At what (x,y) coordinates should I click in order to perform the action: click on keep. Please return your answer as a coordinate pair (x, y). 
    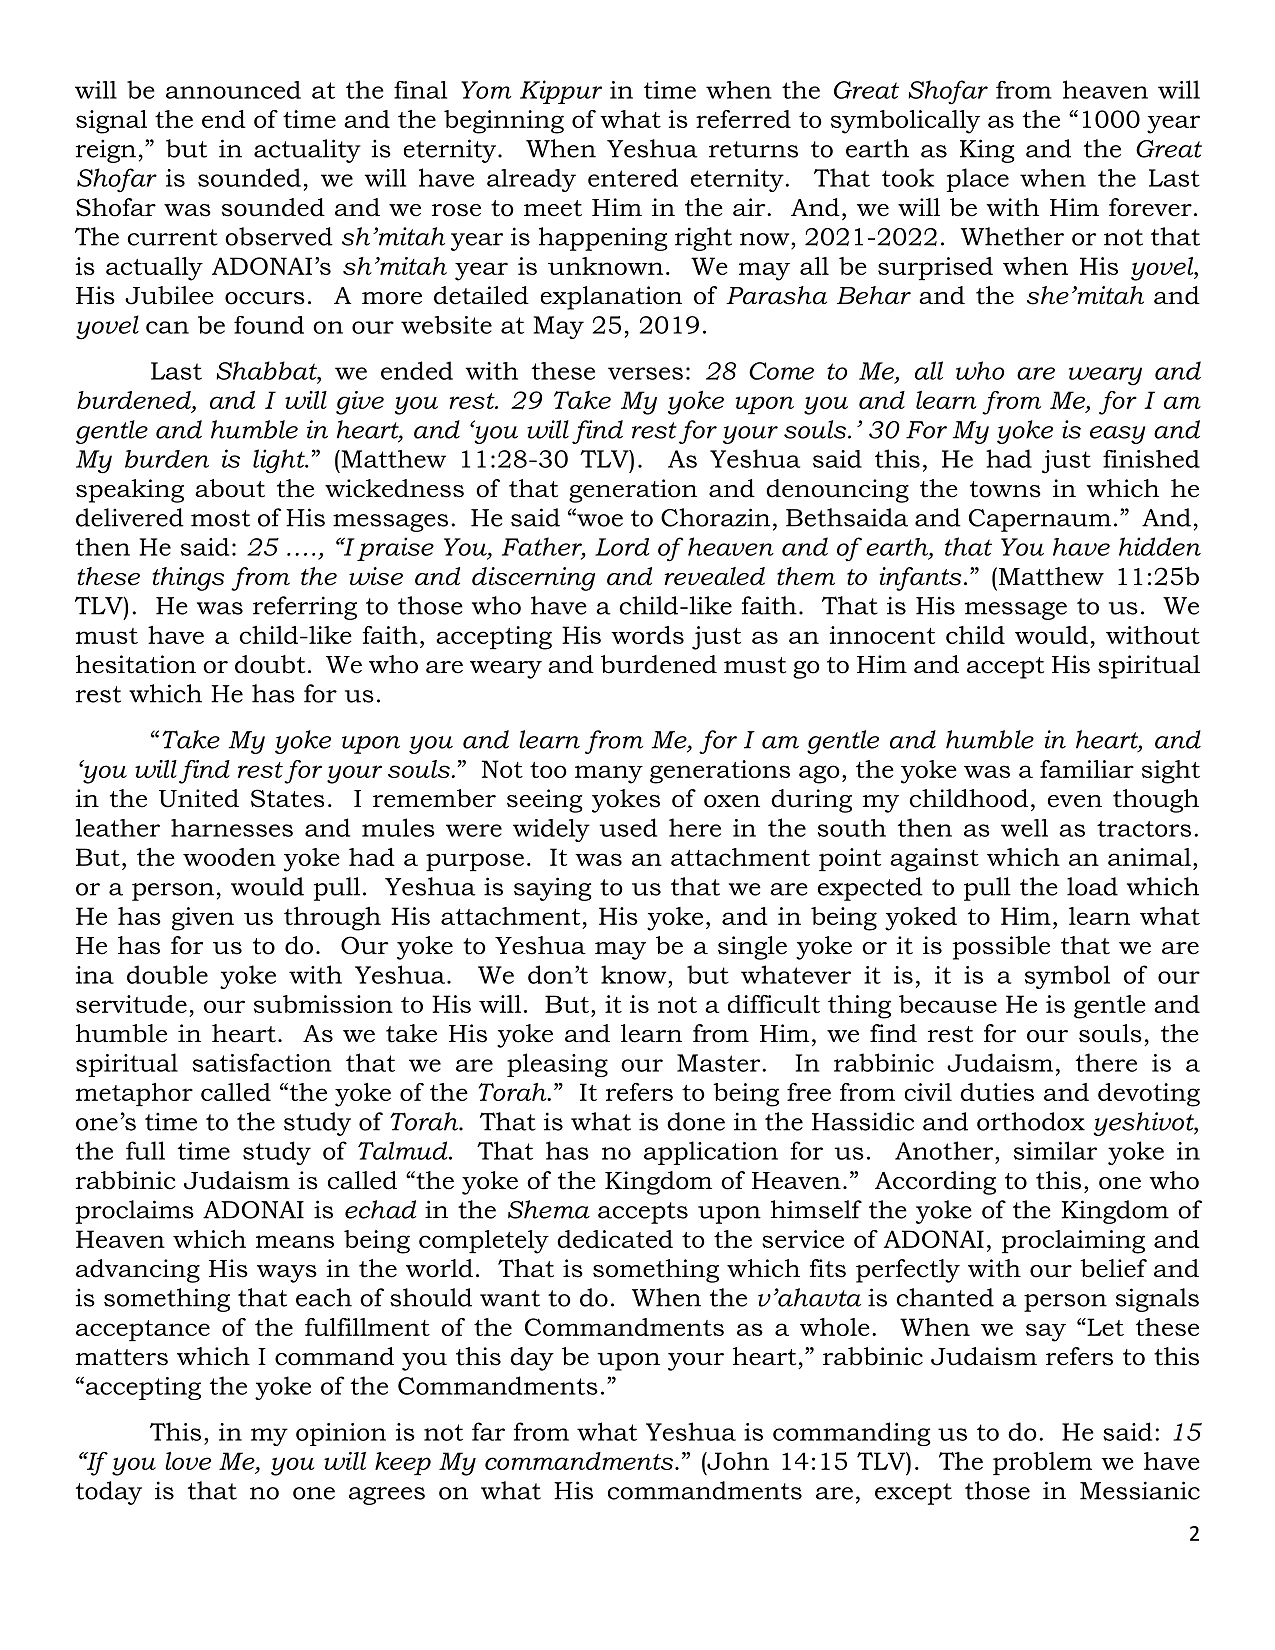
    Looking at the image, I should click on (403, 1463).
